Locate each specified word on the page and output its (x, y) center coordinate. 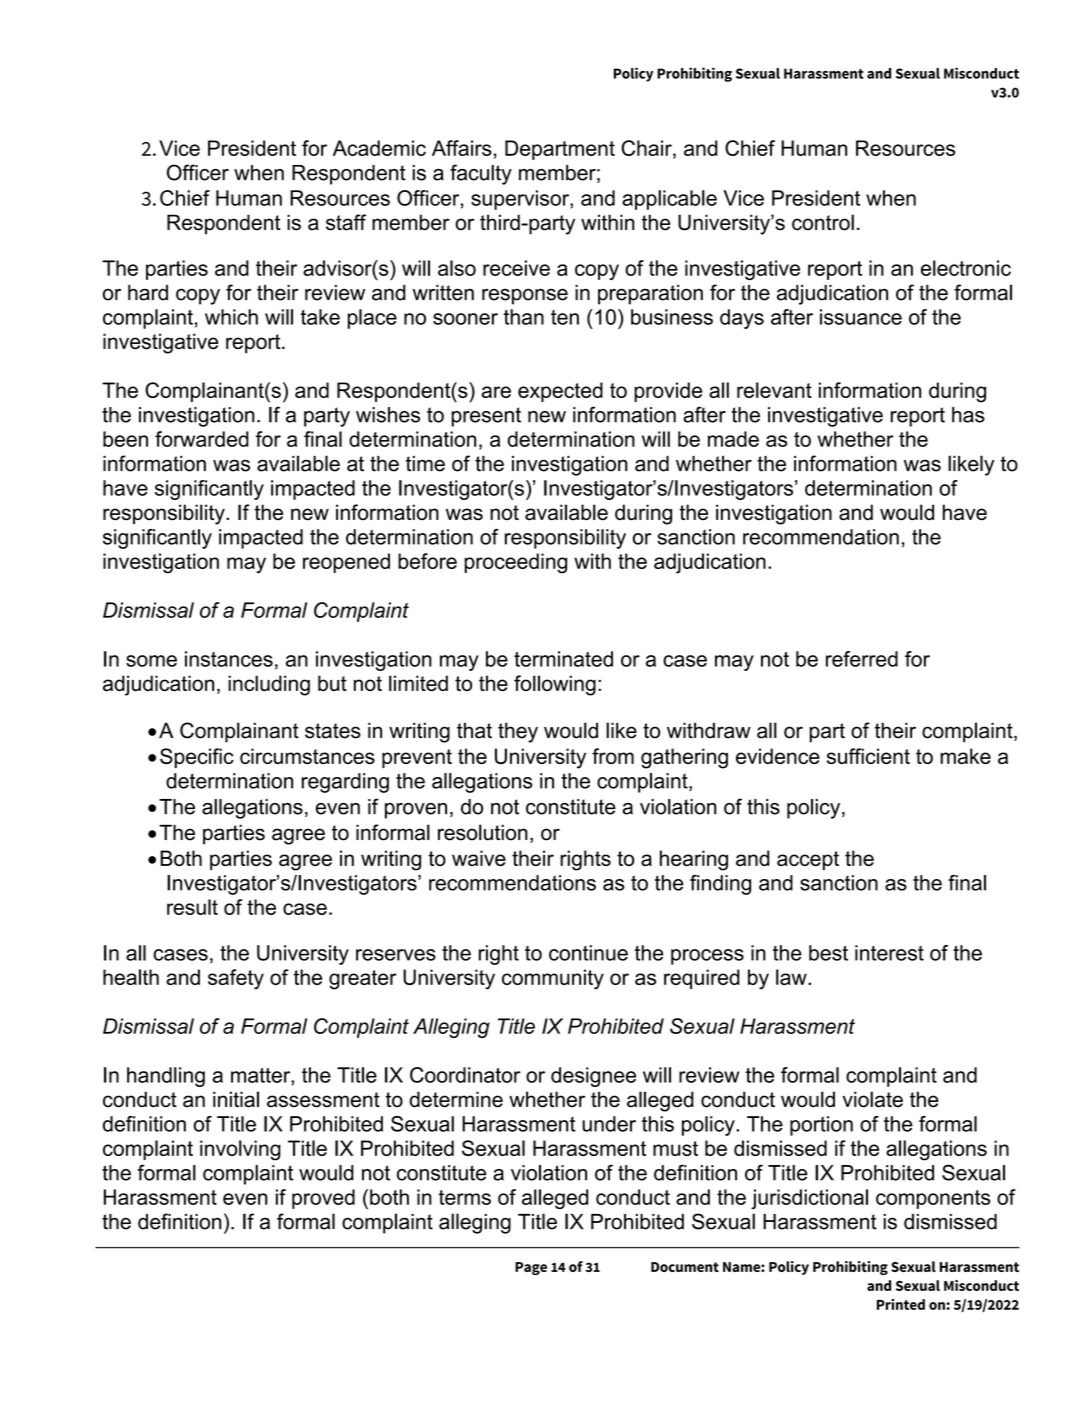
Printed (901, 1304)
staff (346, 222)
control (823, 222)
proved (323, 1199)
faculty (481, 174)
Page (531, 1268)
